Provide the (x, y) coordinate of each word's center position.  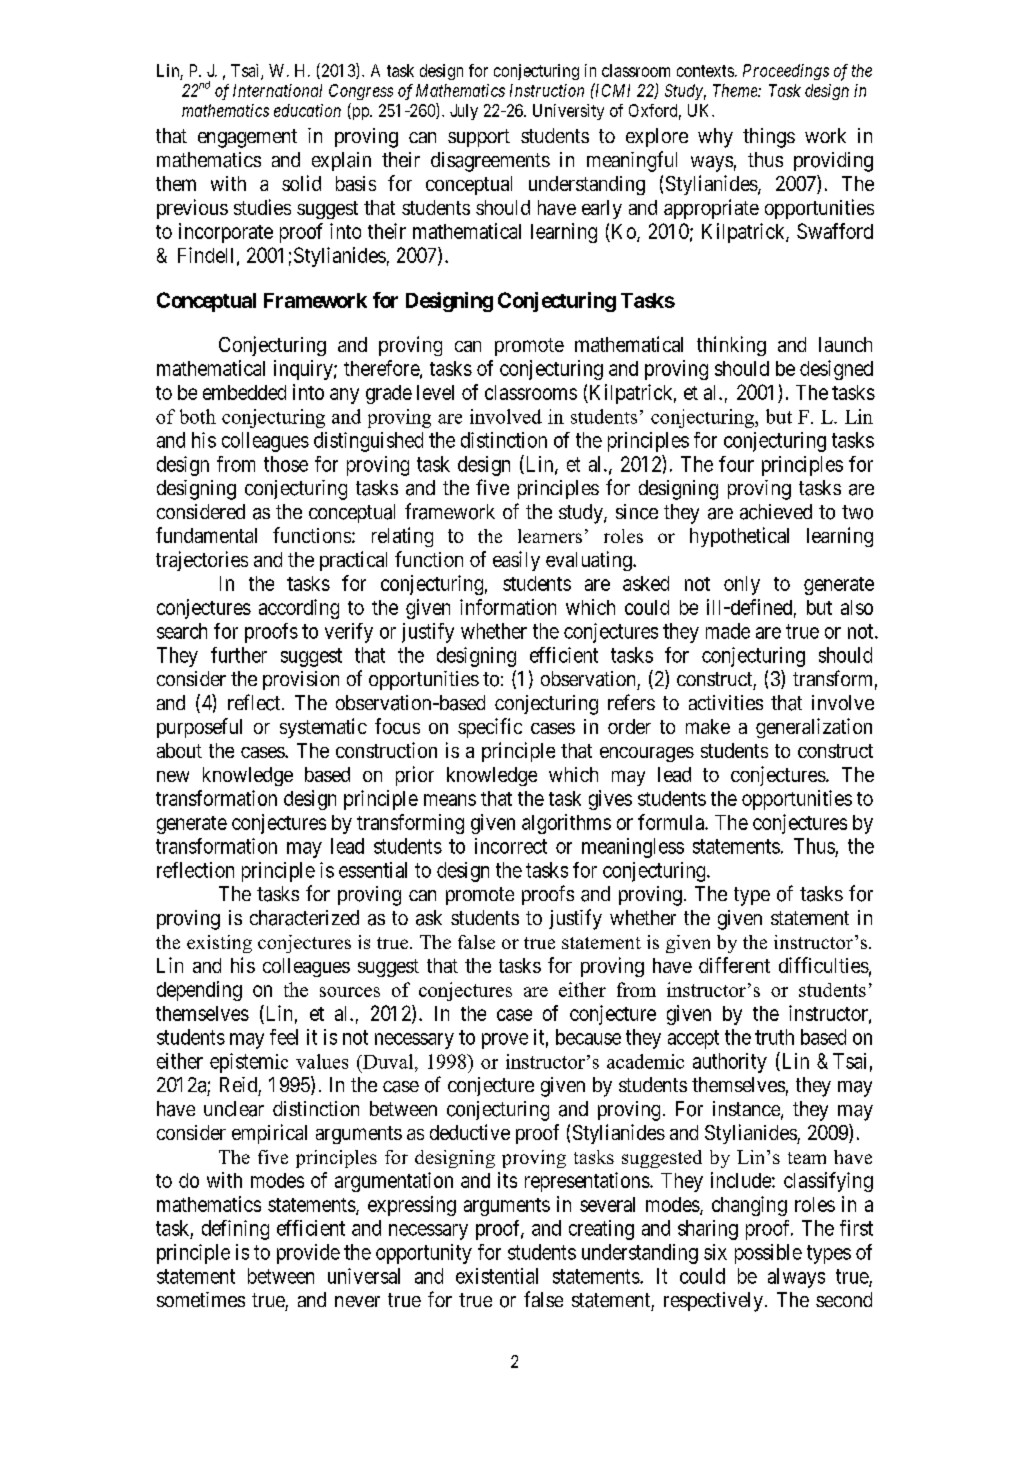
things (769, 138)
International (277, 90)
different (734, 965)
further (239, 655)
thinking (731, 346)
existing (219, 944)
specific (490, 728)
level (435, 392)
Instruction (547, 90)
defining (235, 1230)
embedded (244, 392)
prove (505, 1041)
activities (726, 702)
